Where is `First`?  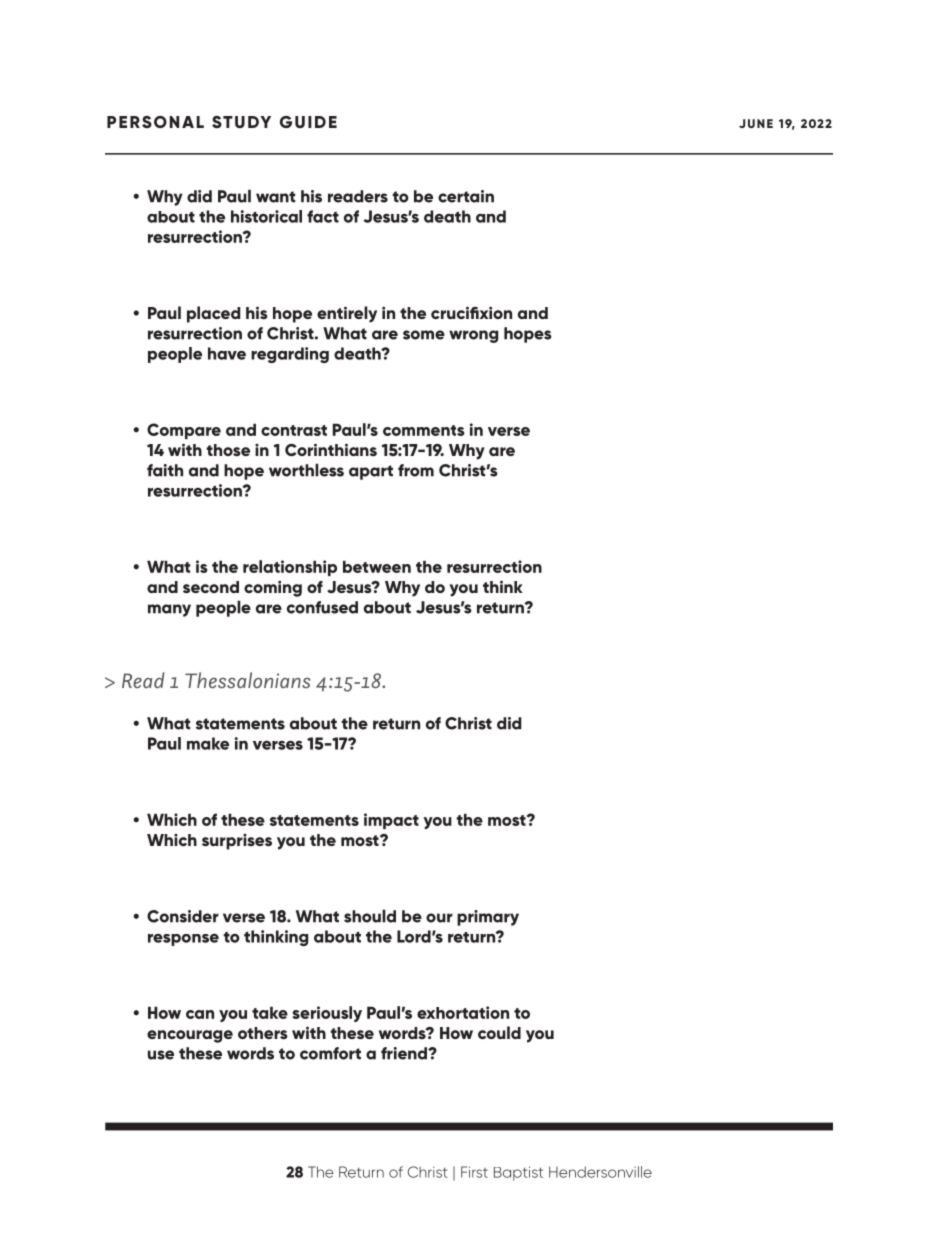
First is located at coordinates (474, 1172).
